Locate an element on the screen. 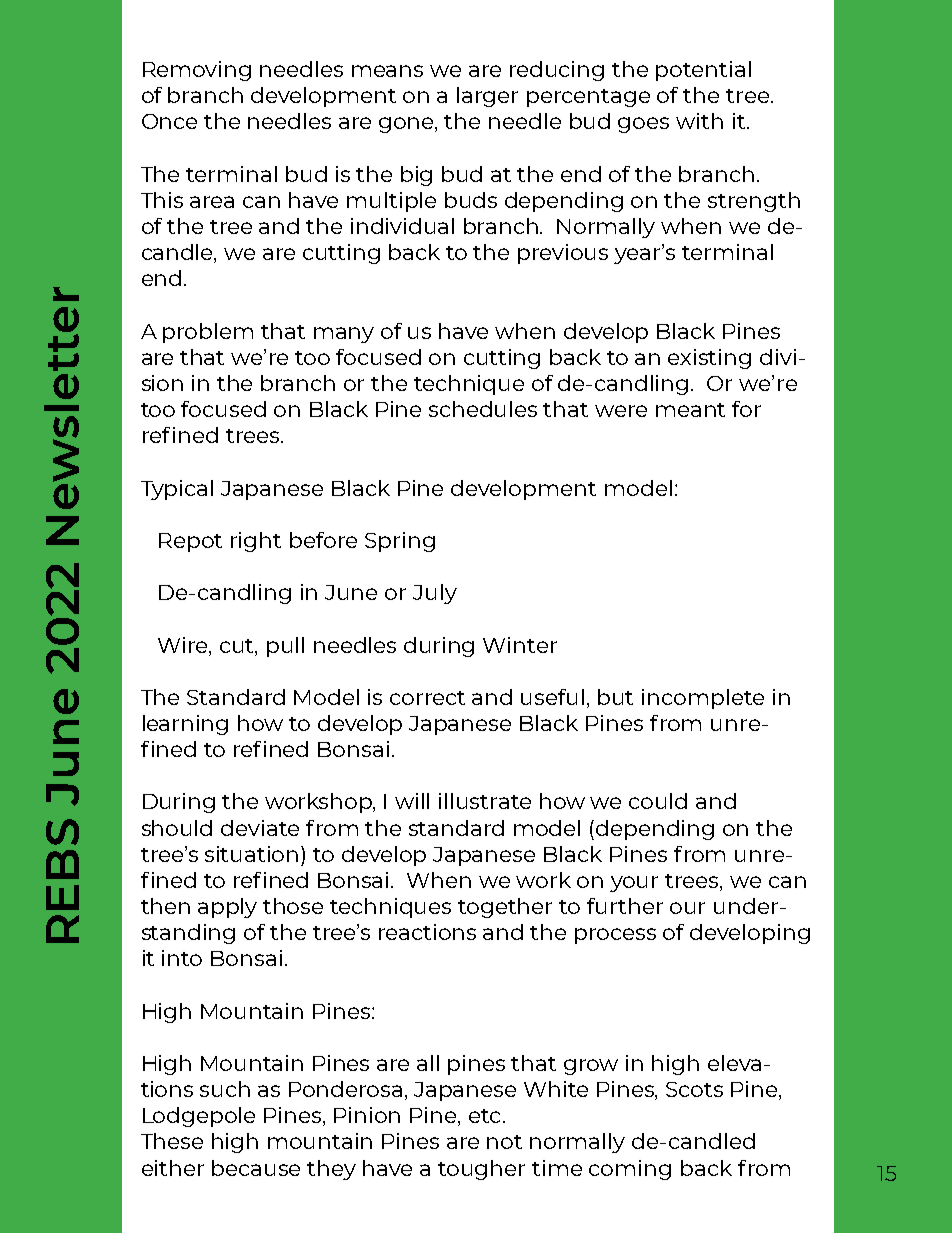  deviate is located at coordinates (260, 828).
